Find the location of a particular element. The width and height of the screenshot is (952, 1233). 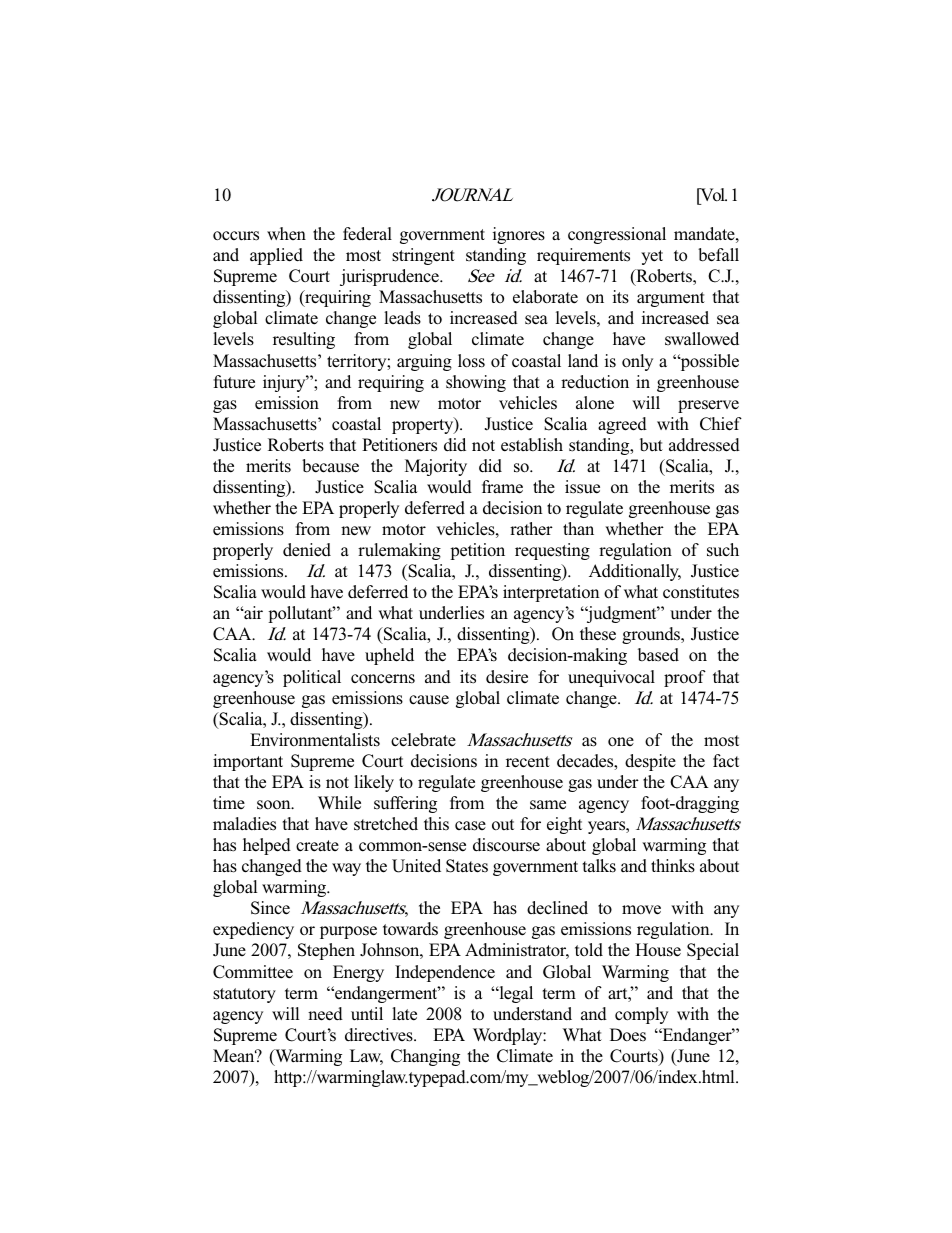

denied is located at coordinates (307, 550).
